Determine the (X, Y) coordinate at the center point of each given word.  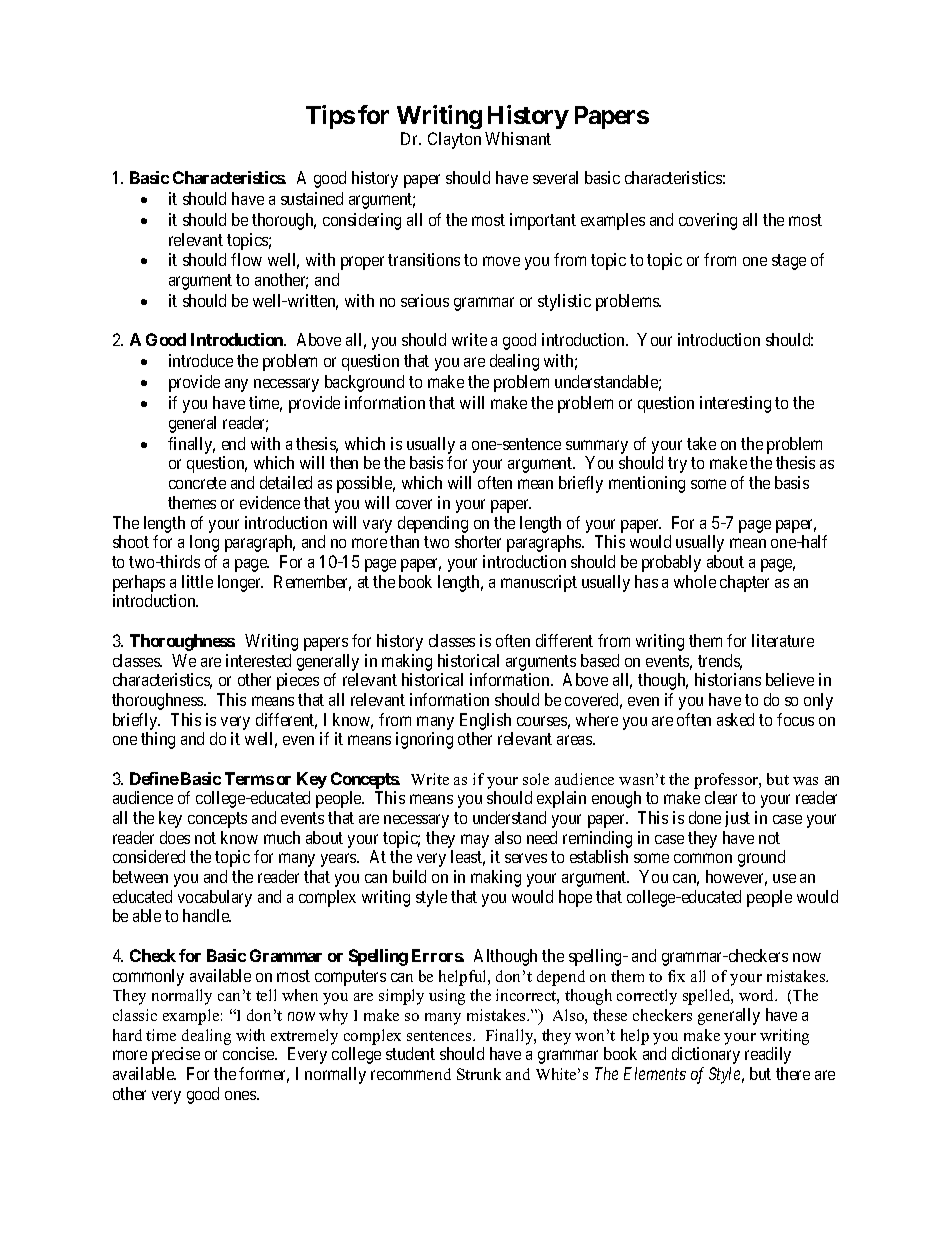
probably (671, 563)
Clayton (454, 140)
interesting (735, 404)
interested (258, 660)
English (485, 721)
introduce (201, 360)
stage (789, 262)
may (475, 841)
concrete (197, 483)
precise (176, 1055)
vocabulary (215, 898)
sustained (312, 198)
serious (425, 300)
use (784, 878)
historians (728, 679)
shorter (478, 541)
